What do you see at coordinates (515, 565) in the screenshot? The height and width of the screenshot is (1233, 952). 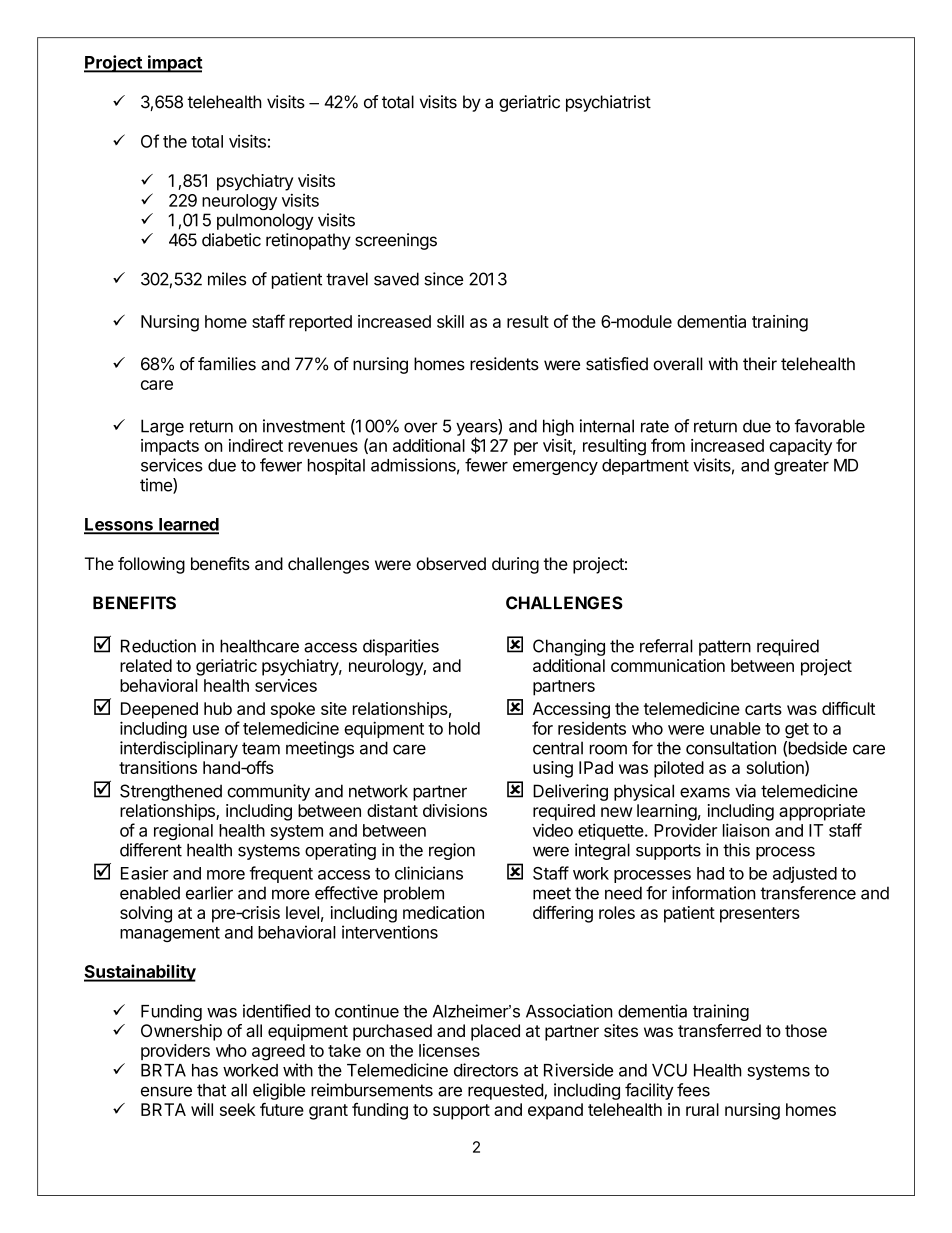 I see `during` at bounding box center [515, 565].
